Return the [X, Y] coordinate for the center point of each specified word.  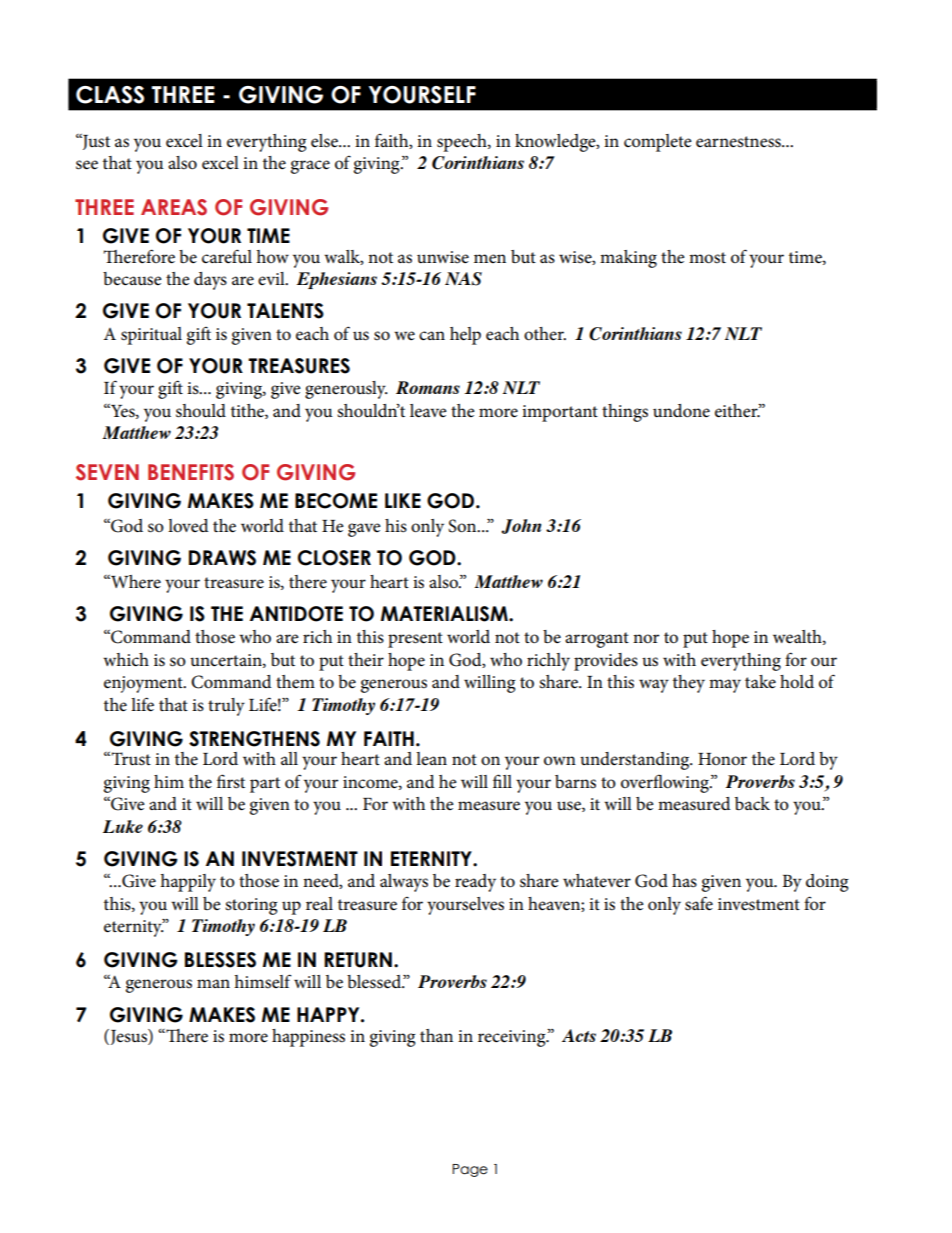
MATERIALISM [445, 614]
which [126, 660]
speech [463, 143]
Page [470, 1170]
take [760, 682]
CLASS [110, 95]
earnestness [739, 142]
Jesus [128, 1037]
